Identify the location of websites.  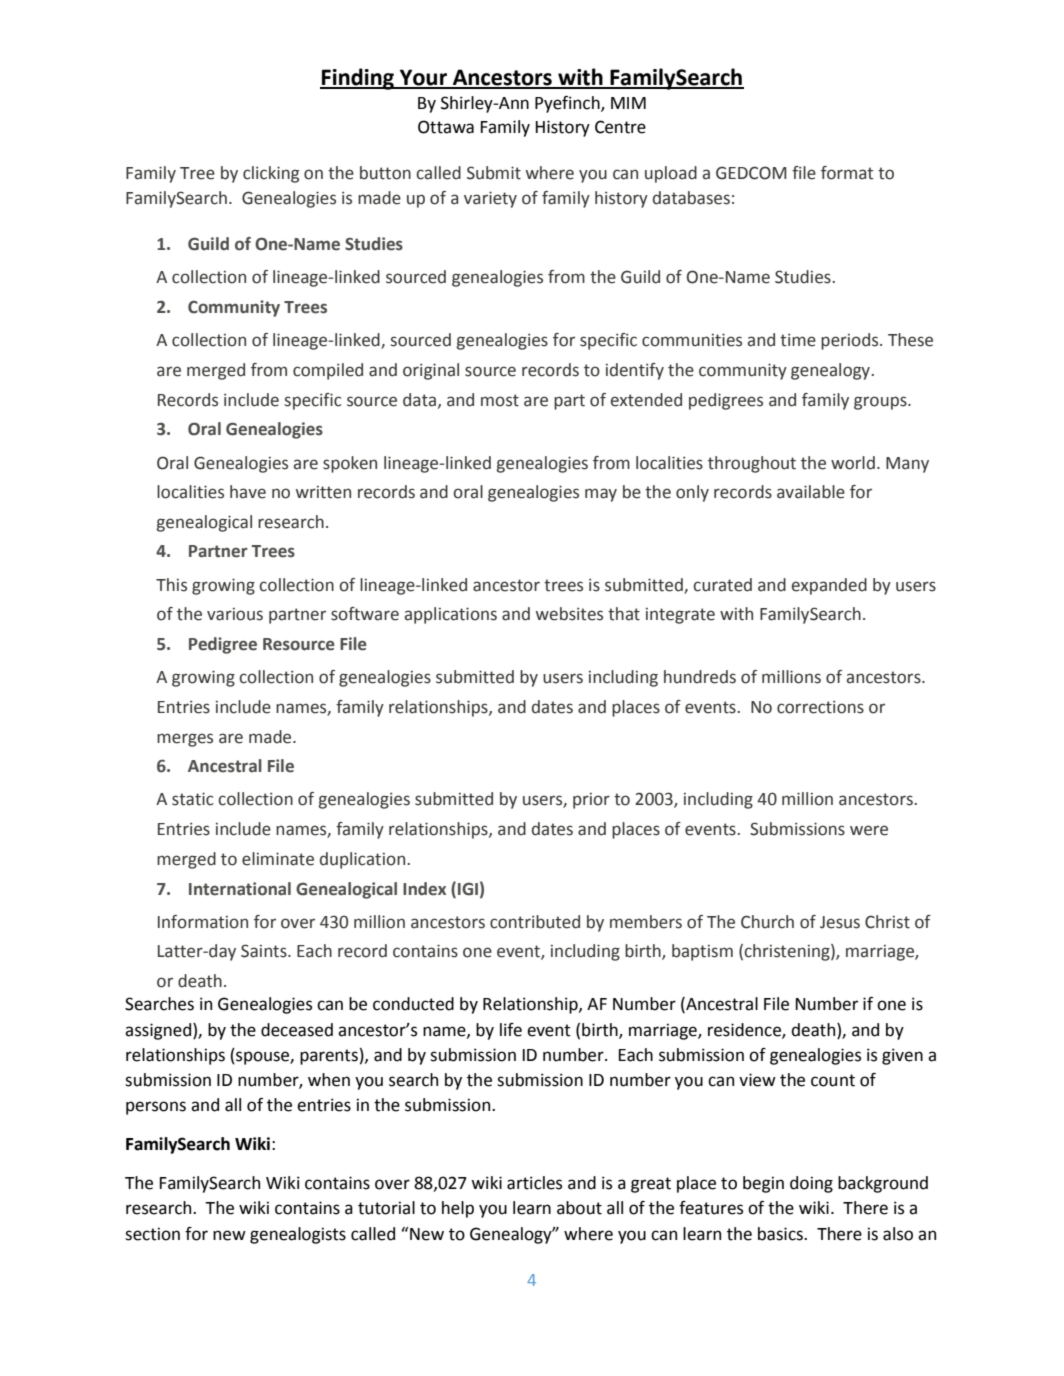
(569, 614).
